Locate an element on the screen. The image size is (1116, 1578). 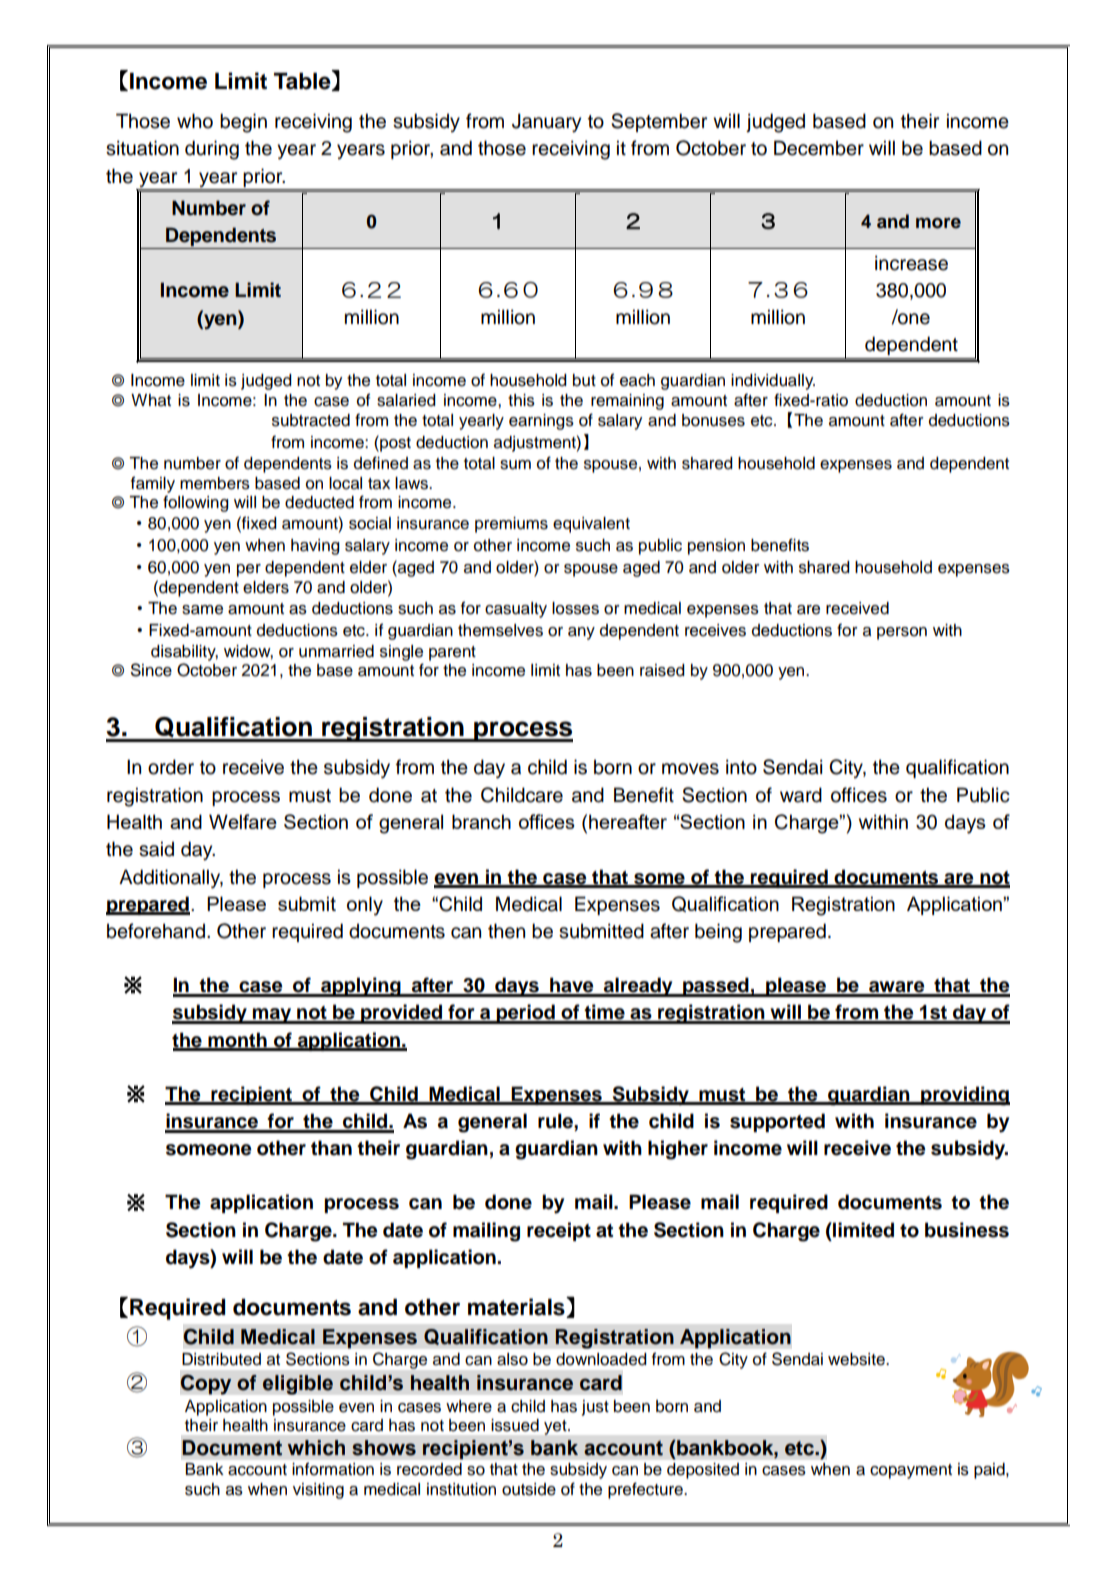
yet is located at coordinates (556, 1427).
